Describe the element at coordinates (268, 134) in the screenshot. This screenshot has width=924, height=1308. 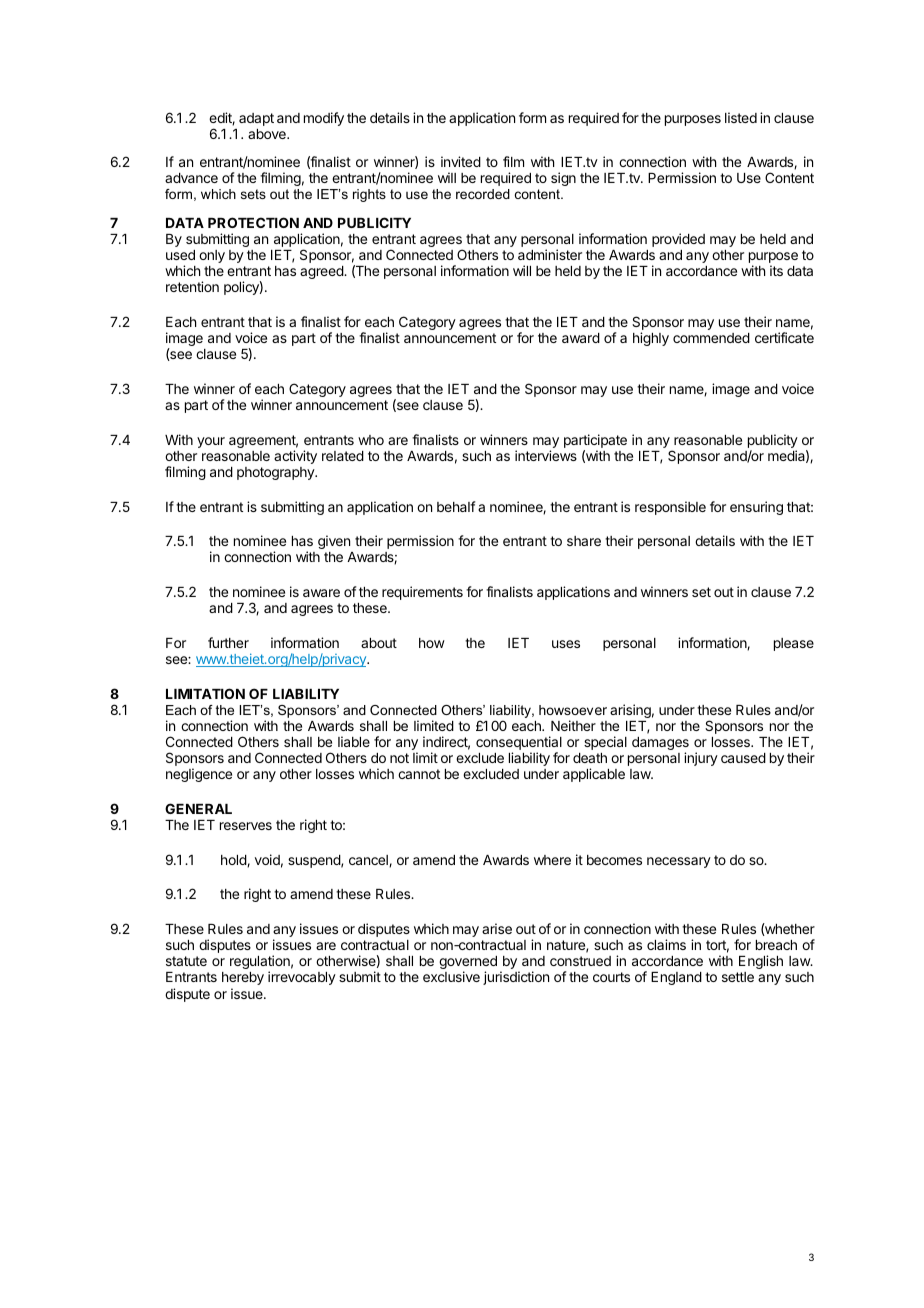
I see `above` at that location.
